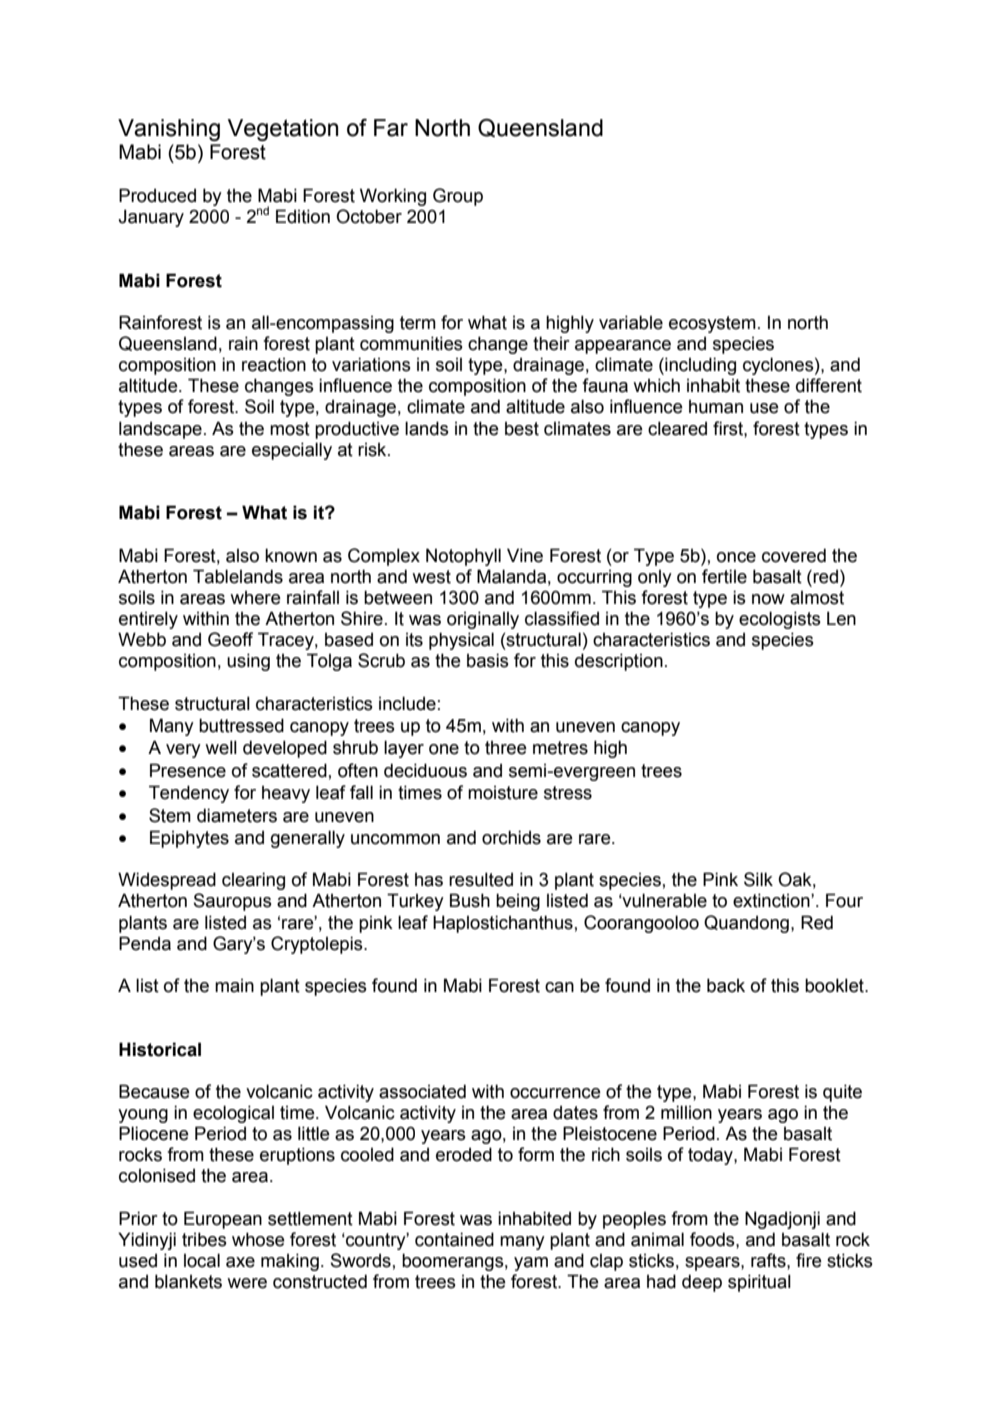 This screenshot has width=995, height=1408. What do you see at coordinates (169, 130) in the screenshot?
I see `Vanishing` at bounding box center [169, 130].
